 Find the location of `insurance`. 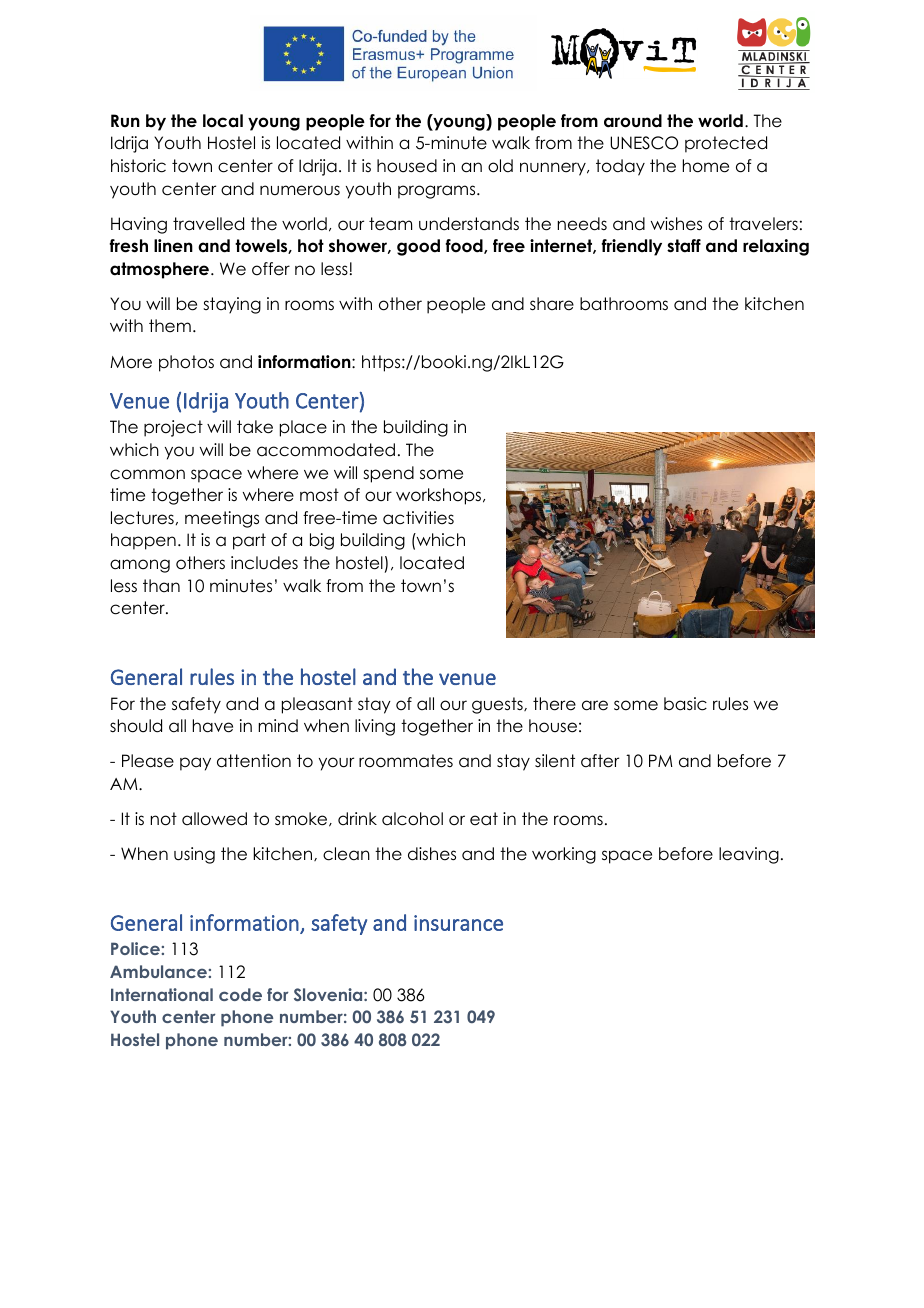

insurance is located at coordinates (458, 923).
